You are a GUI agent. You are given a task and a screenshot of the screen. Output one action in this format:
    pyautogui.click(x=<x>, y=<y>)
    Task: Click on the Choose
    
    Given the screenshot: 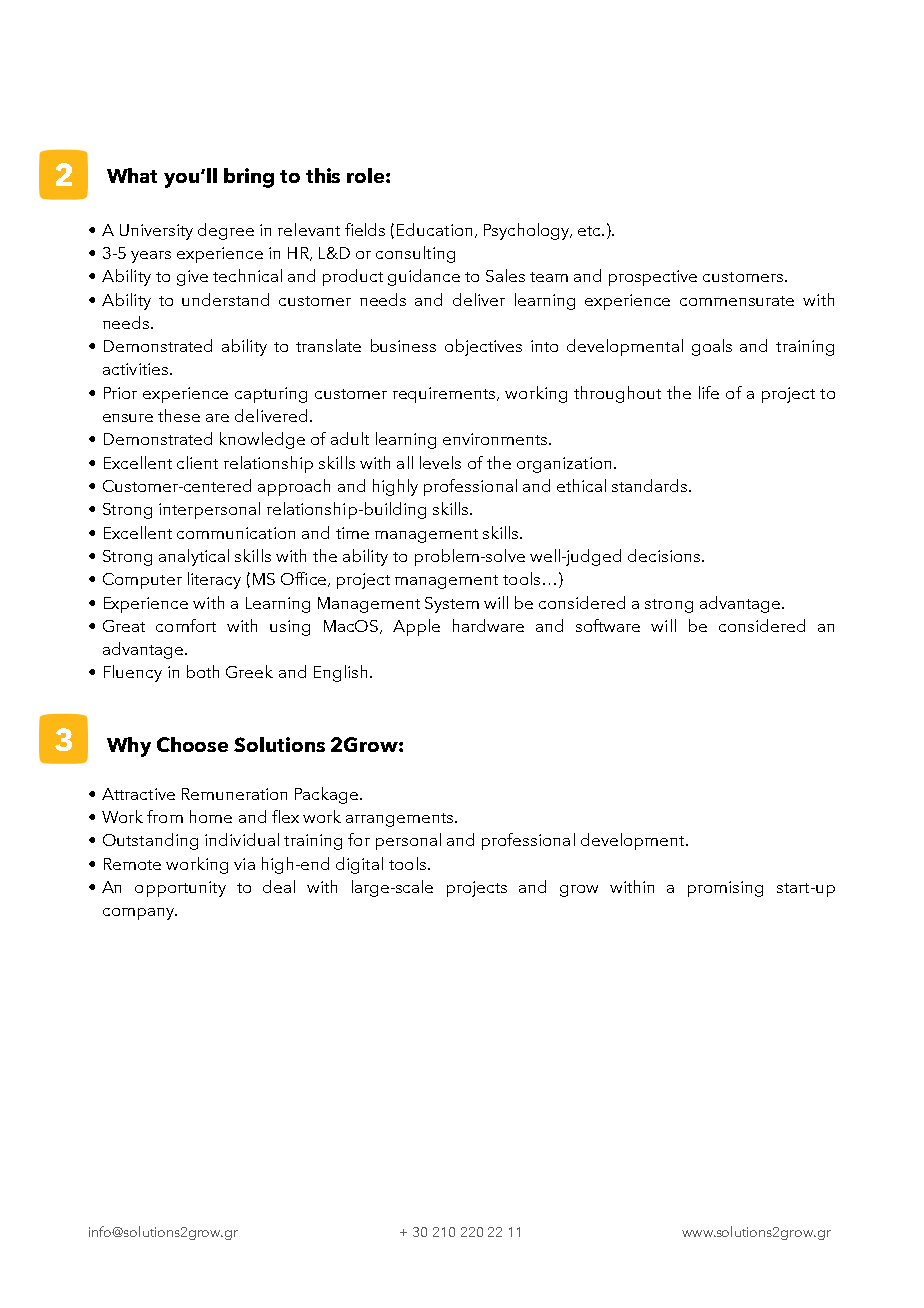 What is the action you would take?
    pyautogui.click(x=192, y=744)
